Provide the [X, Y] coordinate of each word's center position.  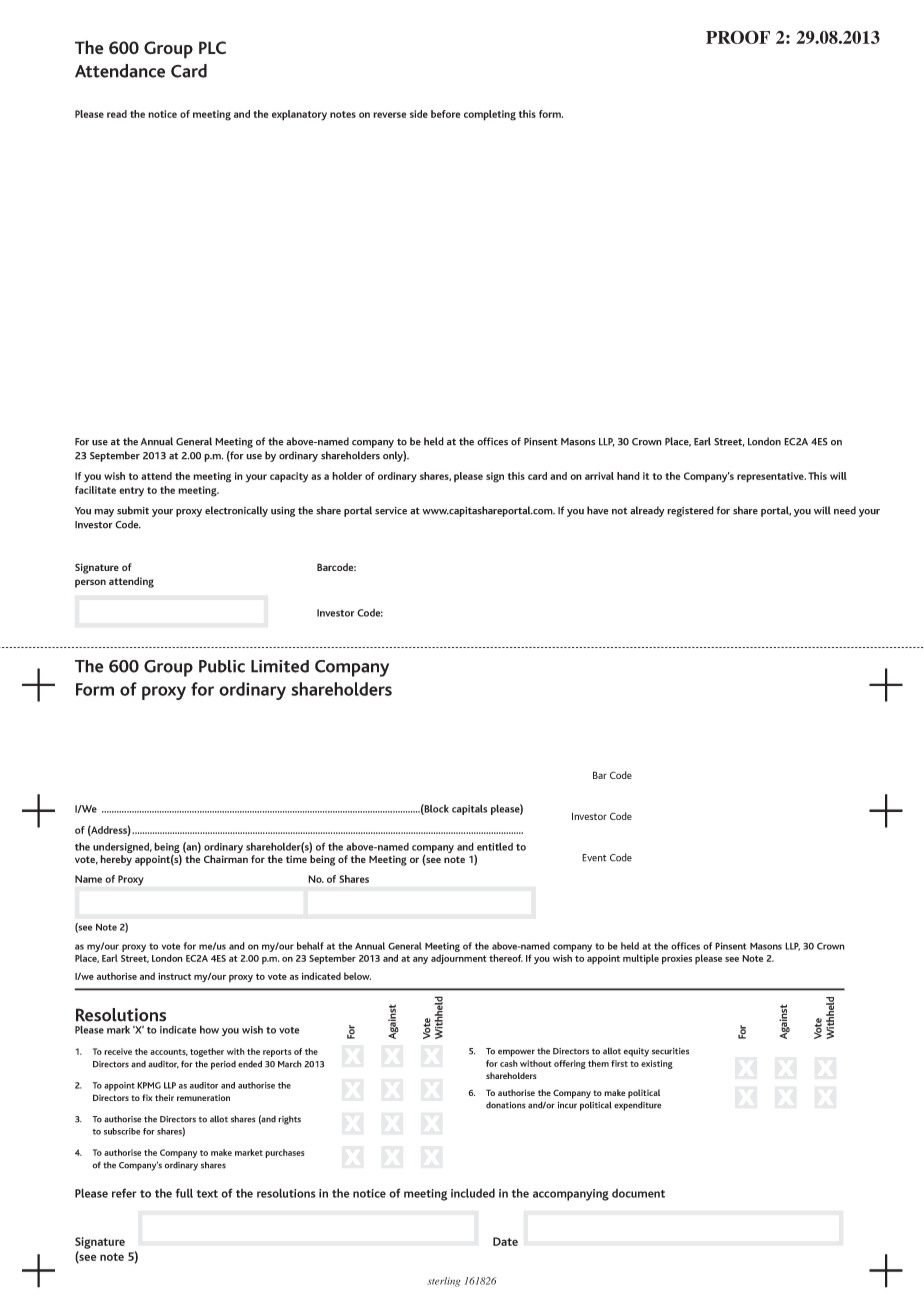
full [184, 1193]
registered [690, 511]
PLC [212, 47]
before [445, 114]
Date [505, 1241]
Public [222, 666]
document [638, 1193]
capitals [469, 809]
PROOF [738, 37]
